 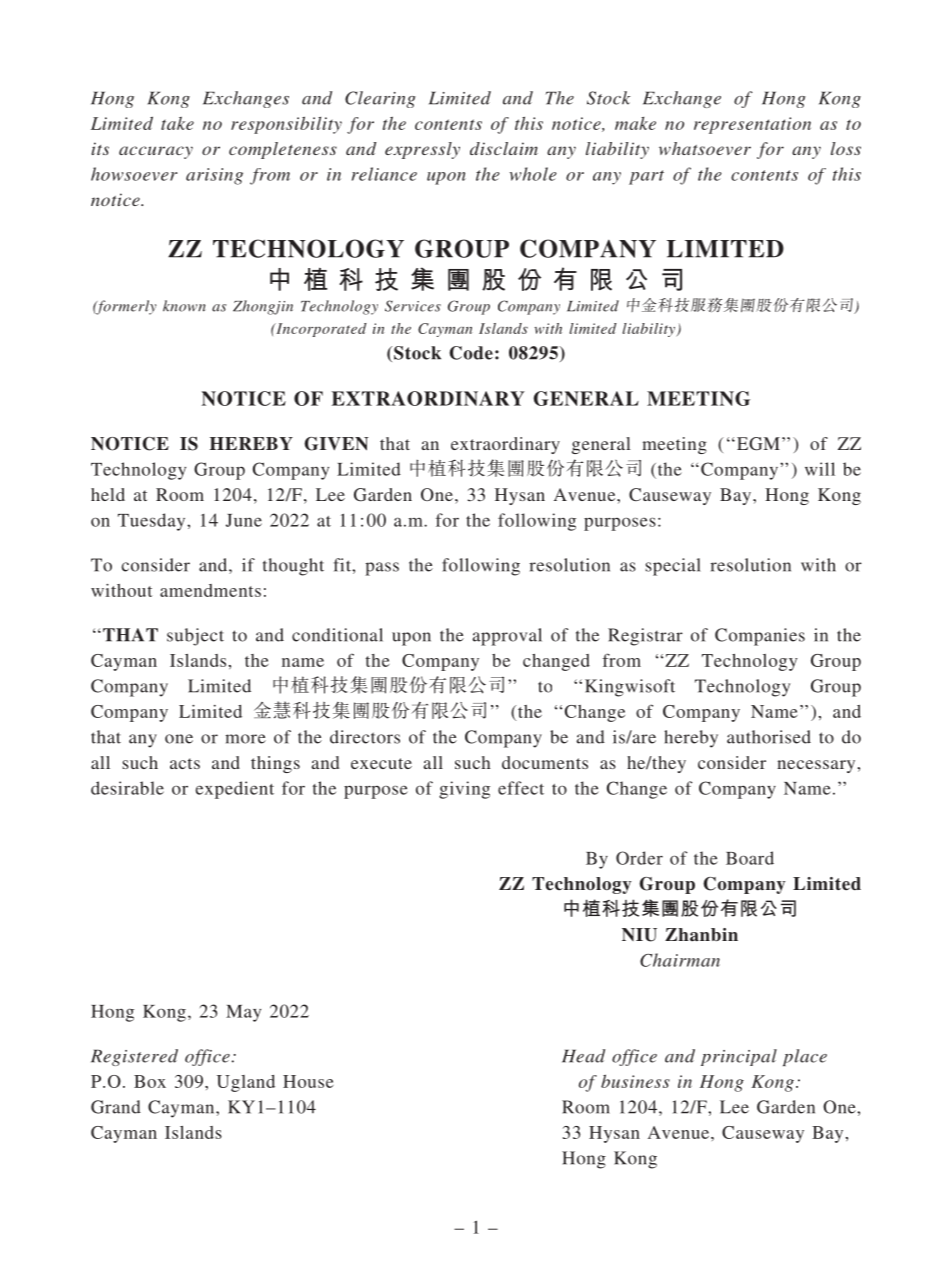 I want to click on Box, so click(x=150, y=1081).
